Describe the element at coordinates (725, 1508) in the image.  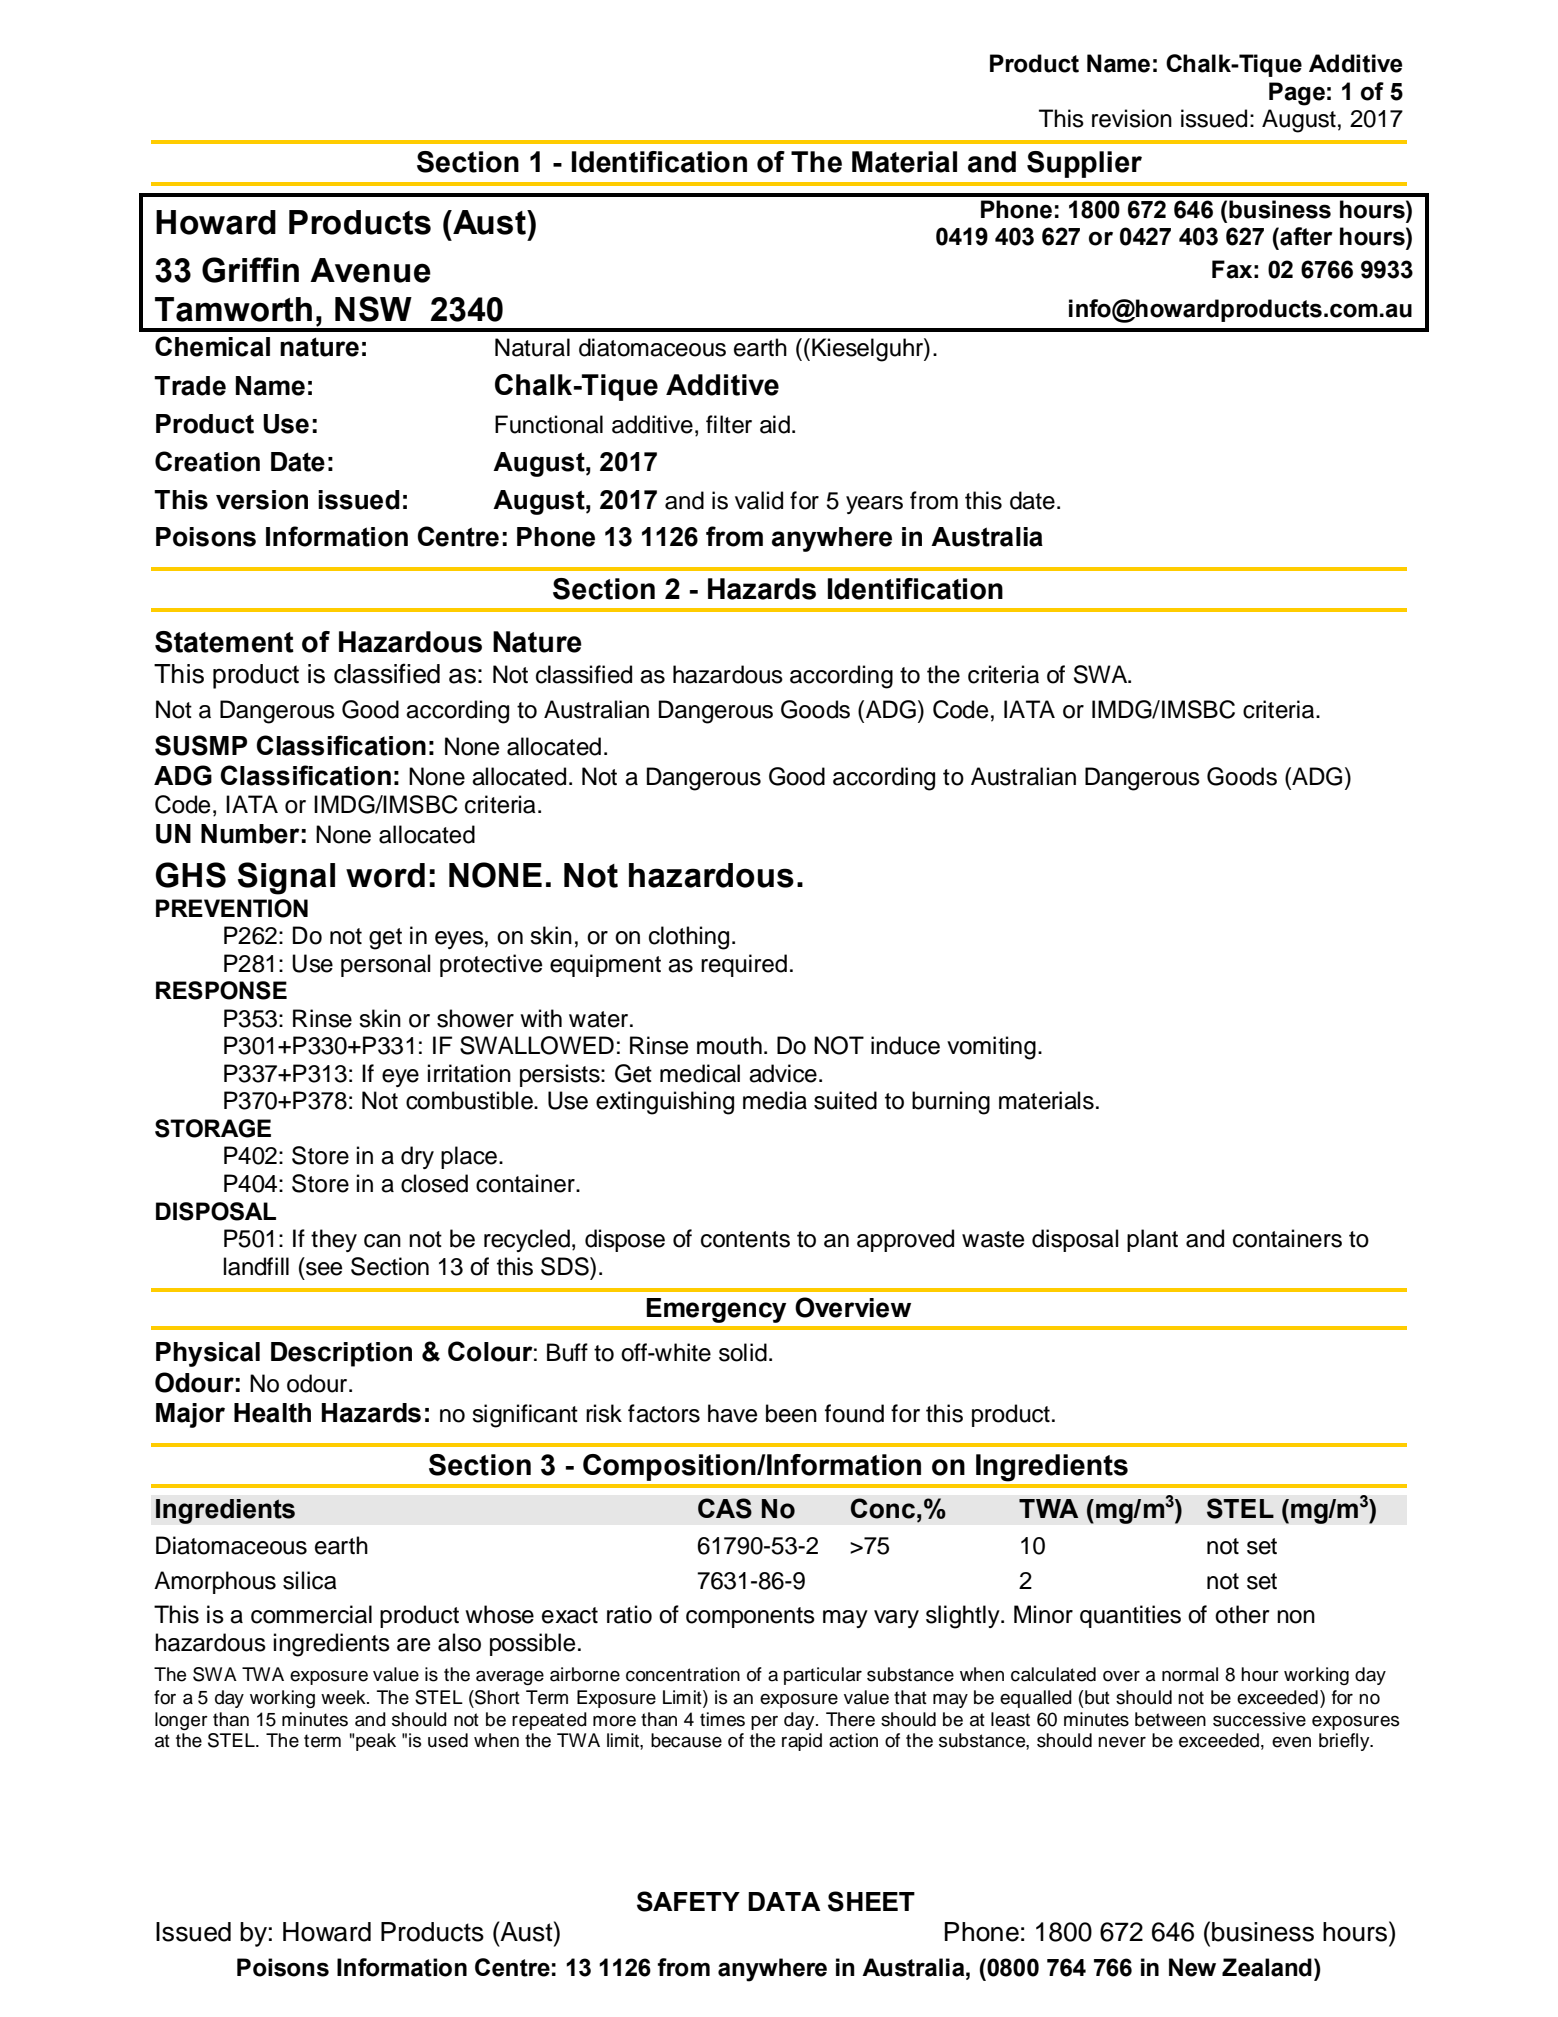
I see `CAS` at that location.
